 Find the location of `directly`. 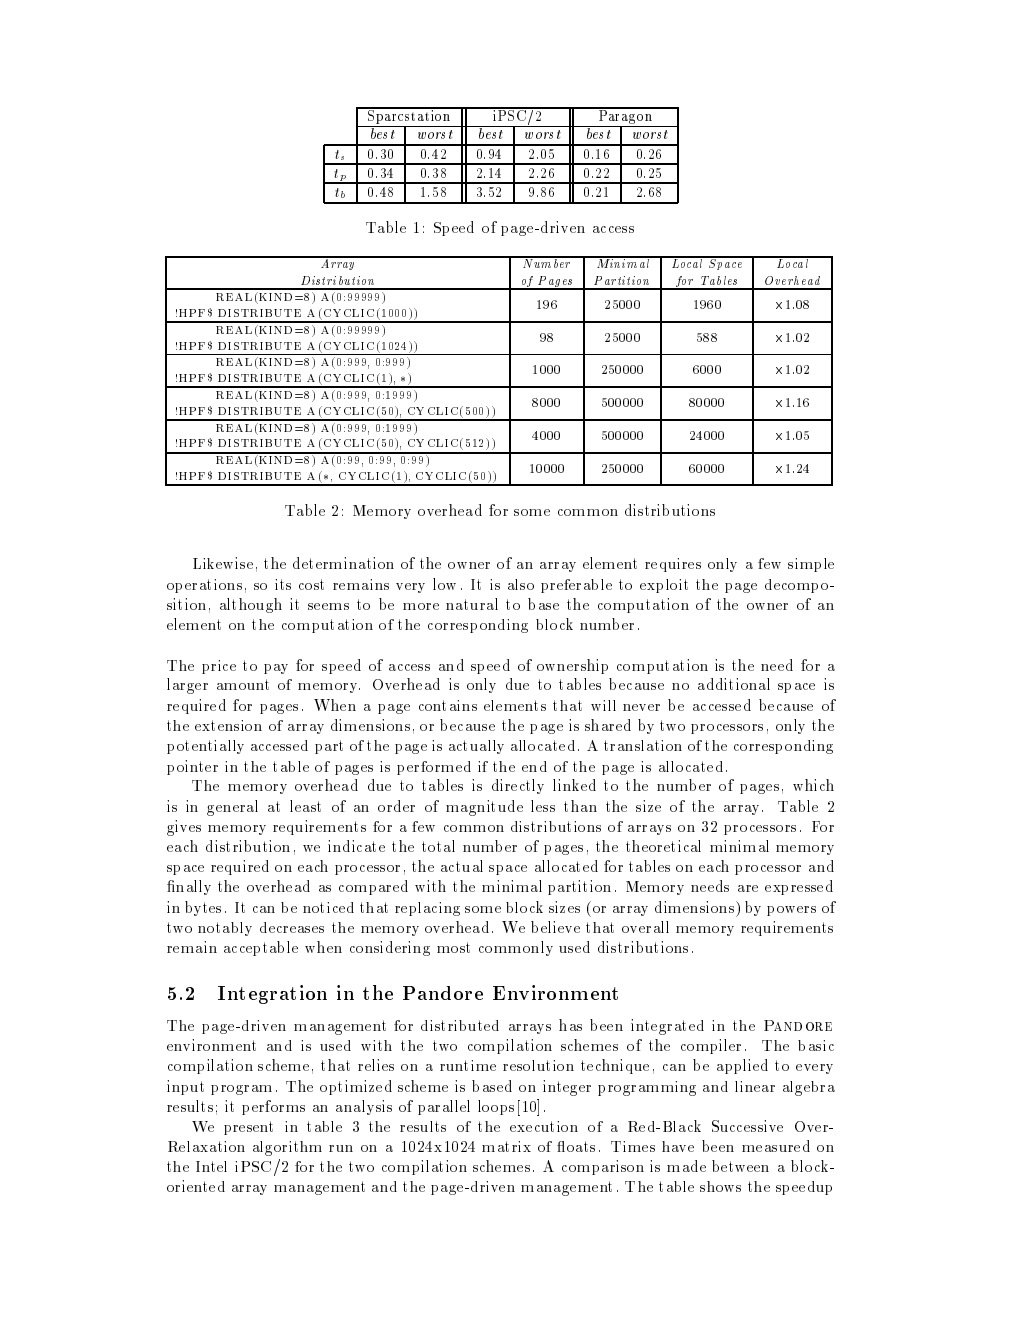

directly is located at coordinates (518, 786).
